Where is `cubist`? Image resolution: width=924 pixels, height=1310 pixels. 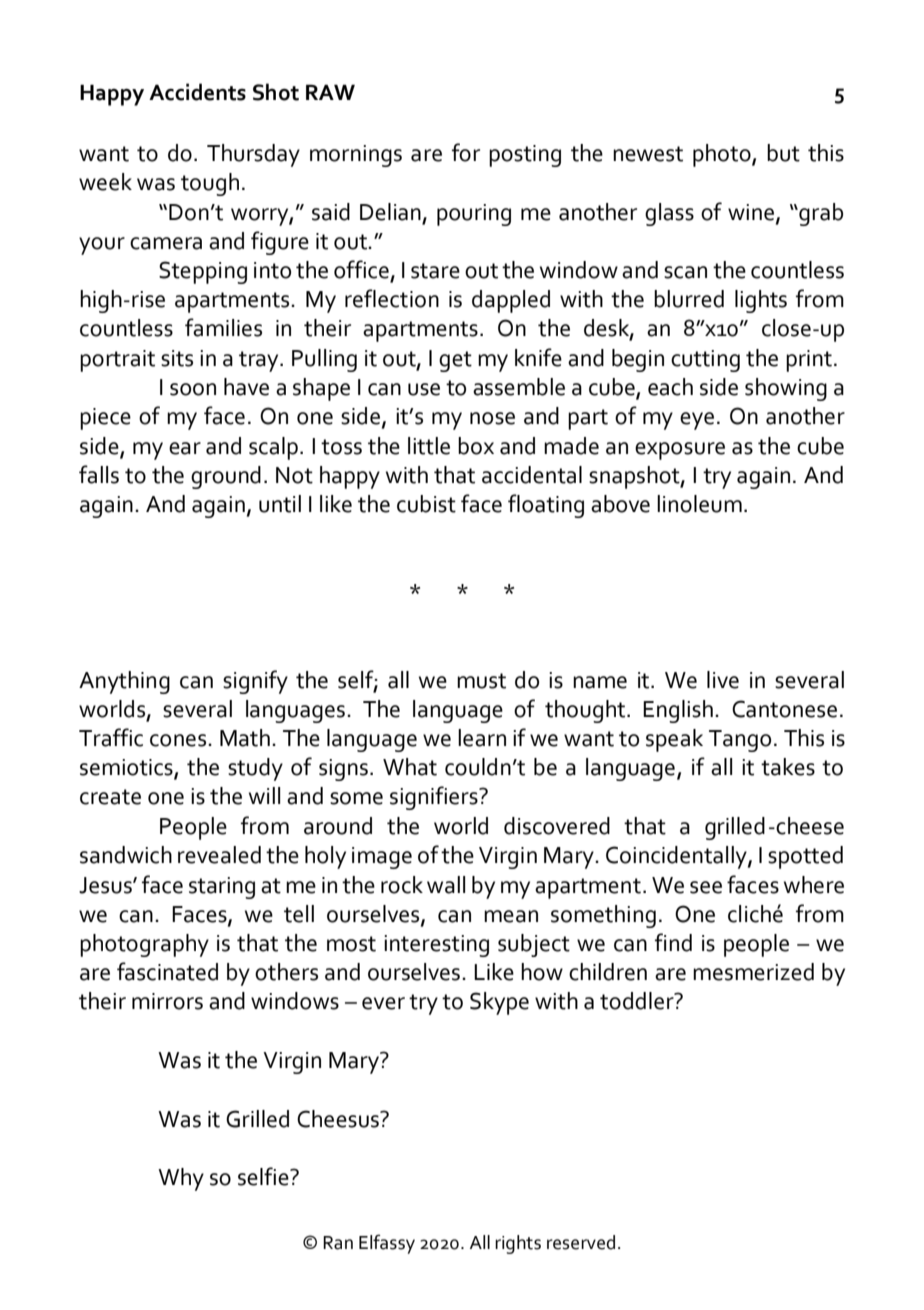
cubist is located at coordinates (426, 504).
